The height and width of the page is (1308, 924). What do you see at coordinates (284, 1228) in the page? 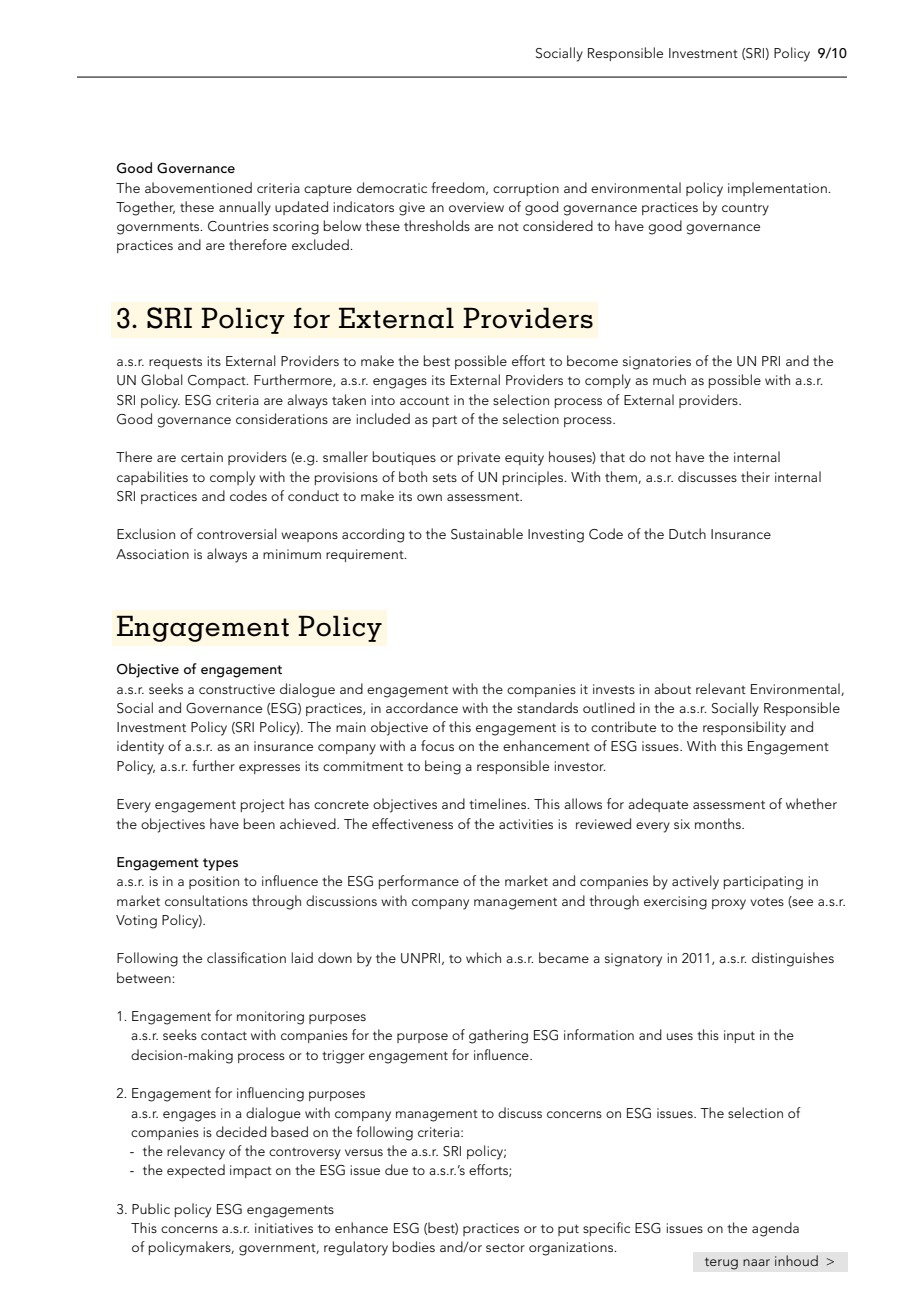
I see `initiatives` at bounding box center [284, 1228].
